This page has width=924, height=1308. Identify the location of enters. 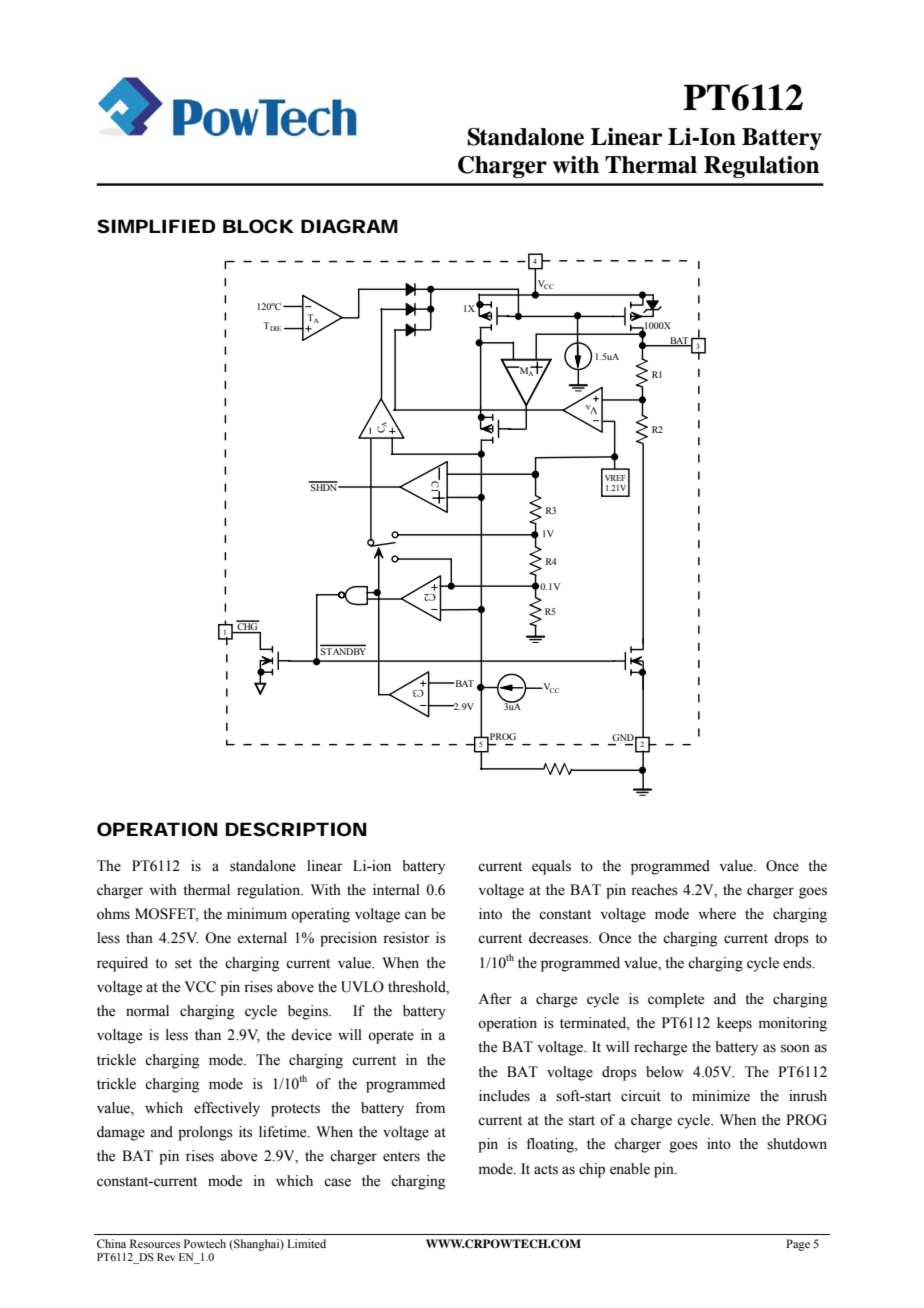
(401, 1157).
